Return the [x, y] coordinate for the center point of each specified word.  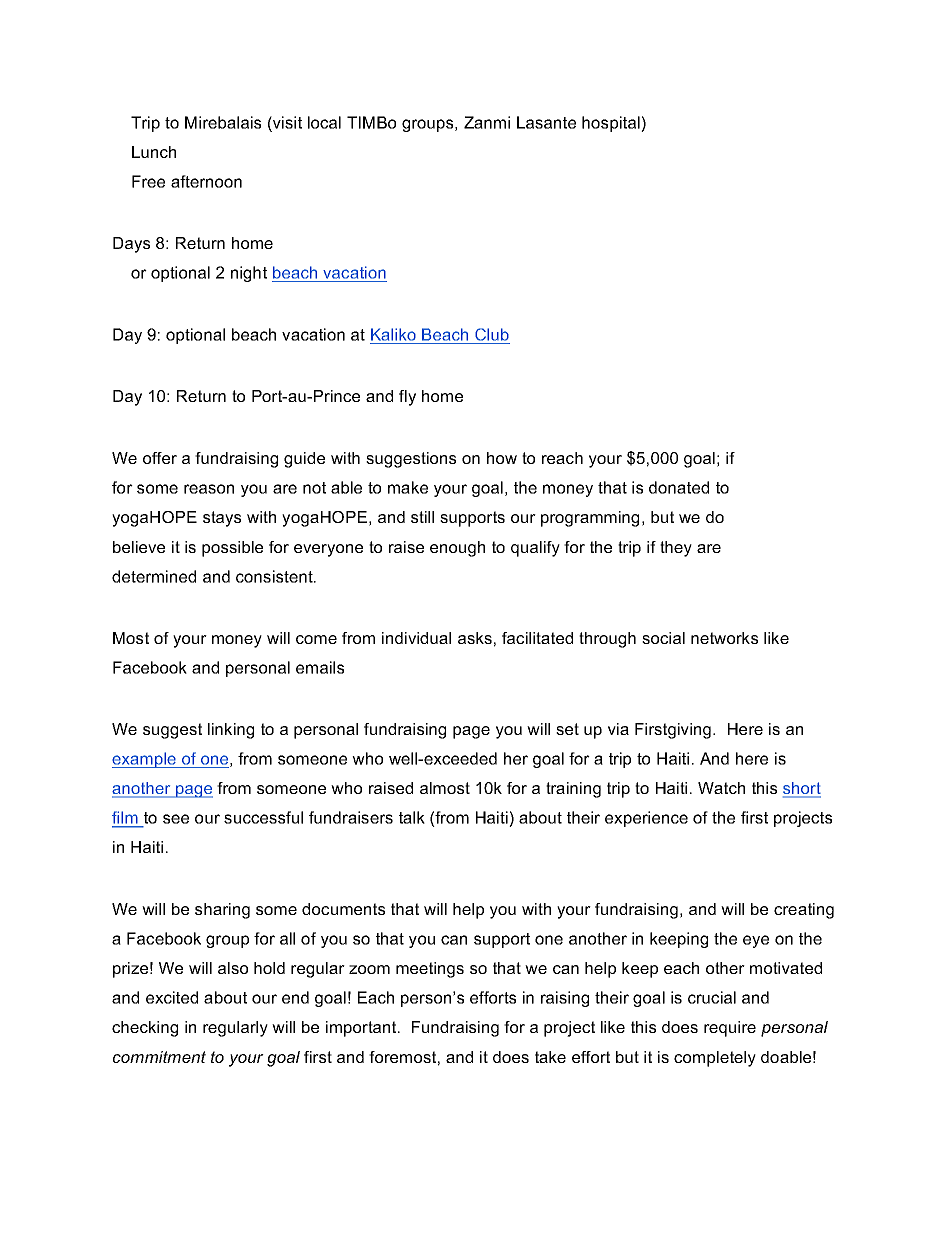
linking [231, 731]
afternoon [206, 181]
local [324, 122]
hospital [612, 124]
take [550, 1057]
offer [160, 458]
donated [679, 487]
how [502, 458]
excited [172, 997]
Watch [721, 788]
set [567, 729]
